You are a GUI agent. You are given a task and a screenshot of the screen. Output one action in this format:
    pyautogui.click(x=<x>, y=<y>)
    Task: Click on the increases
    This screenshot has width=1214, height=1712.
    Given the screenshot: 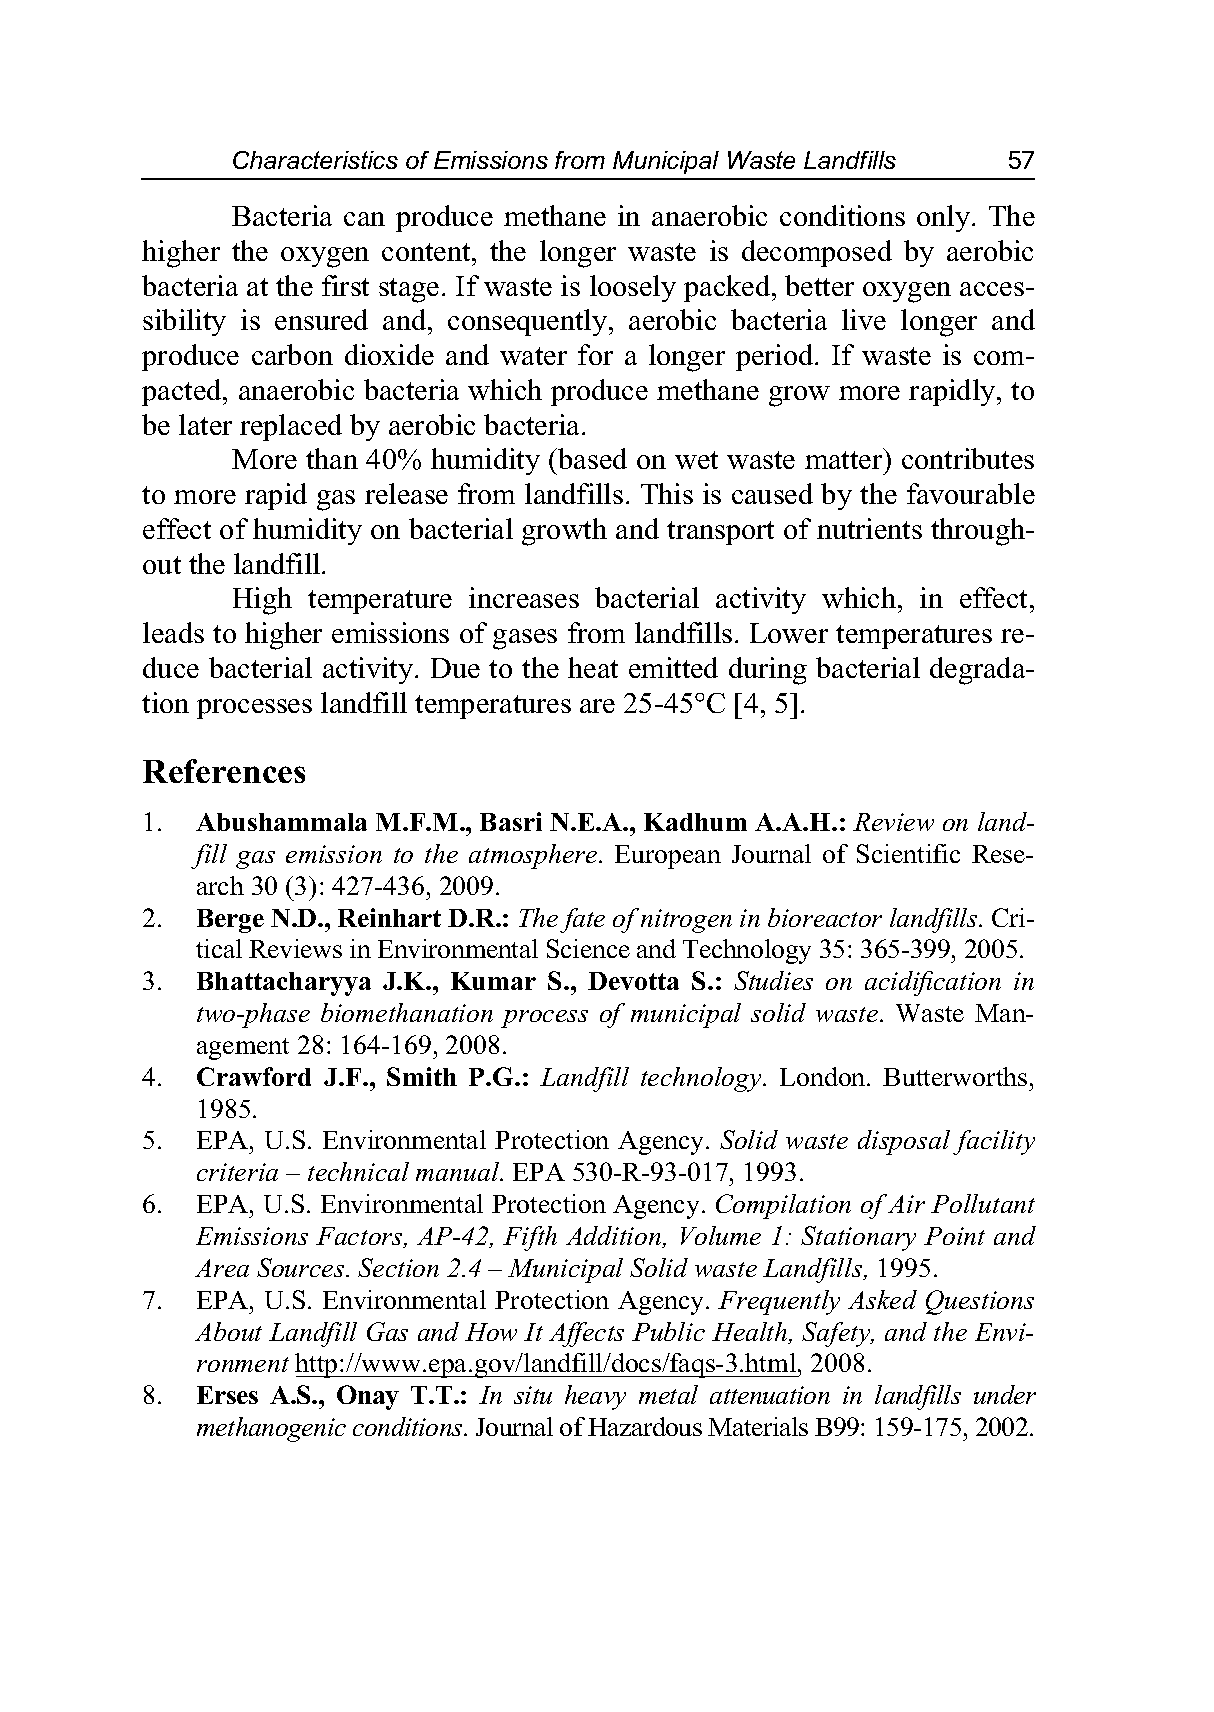 What is the action you would take?
    pyautogui.click(x=524, y=597)
